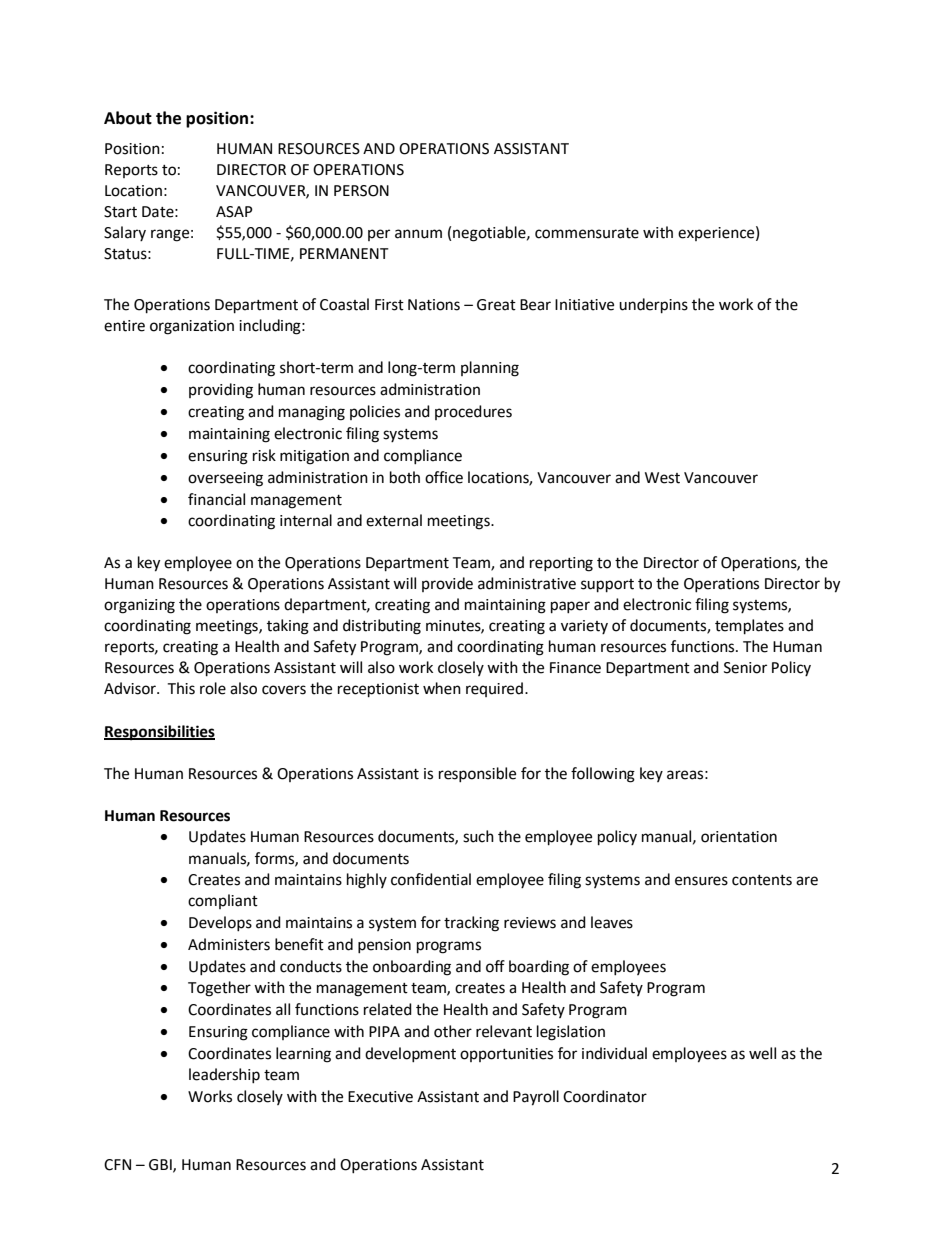 The height and width of the screenshot is (1233, 952). Describe the element at coordinates (139, 606) in the screenshot. I see `organizing` at that location.
